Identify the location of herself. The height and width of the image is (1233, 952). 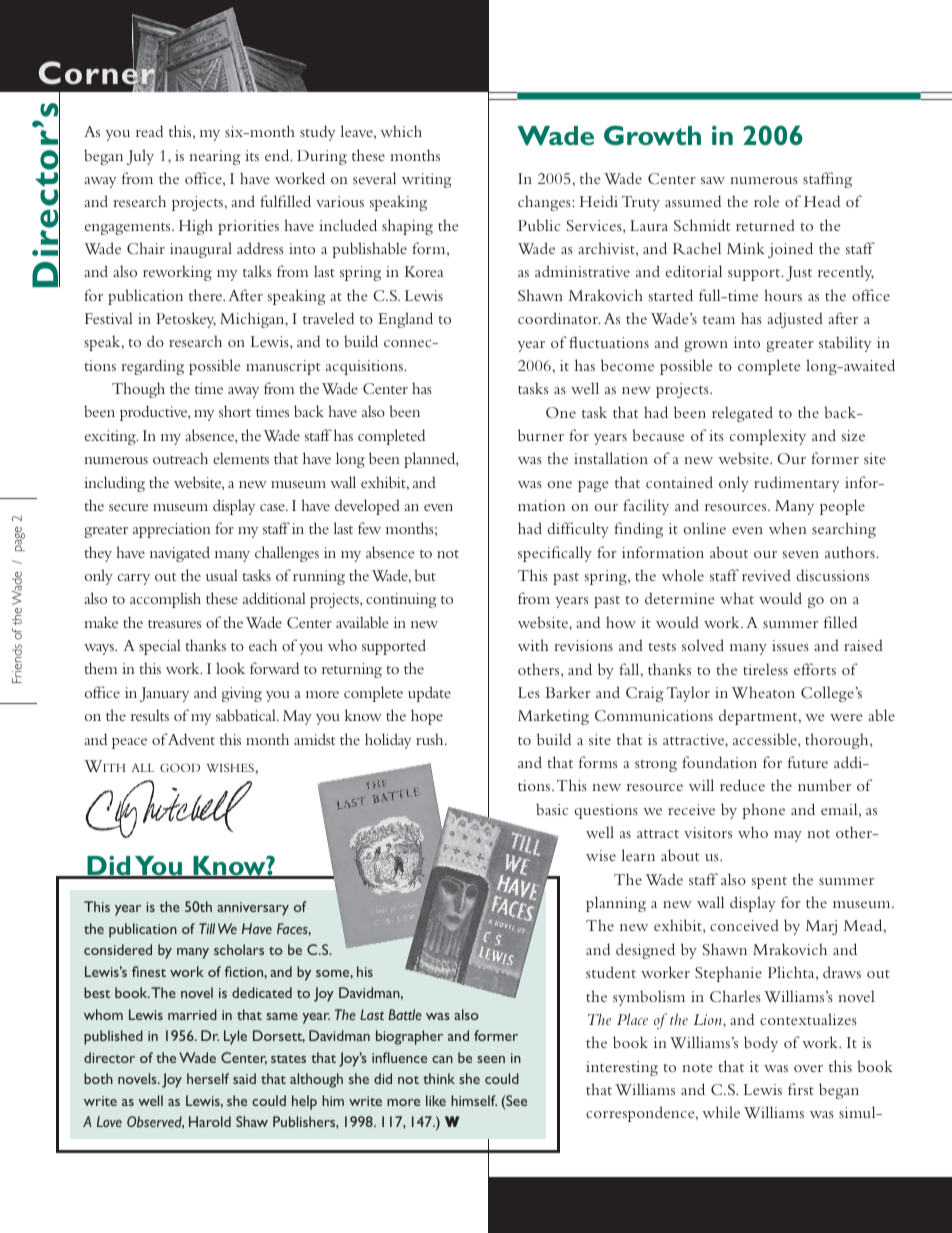
(208, 1078).
